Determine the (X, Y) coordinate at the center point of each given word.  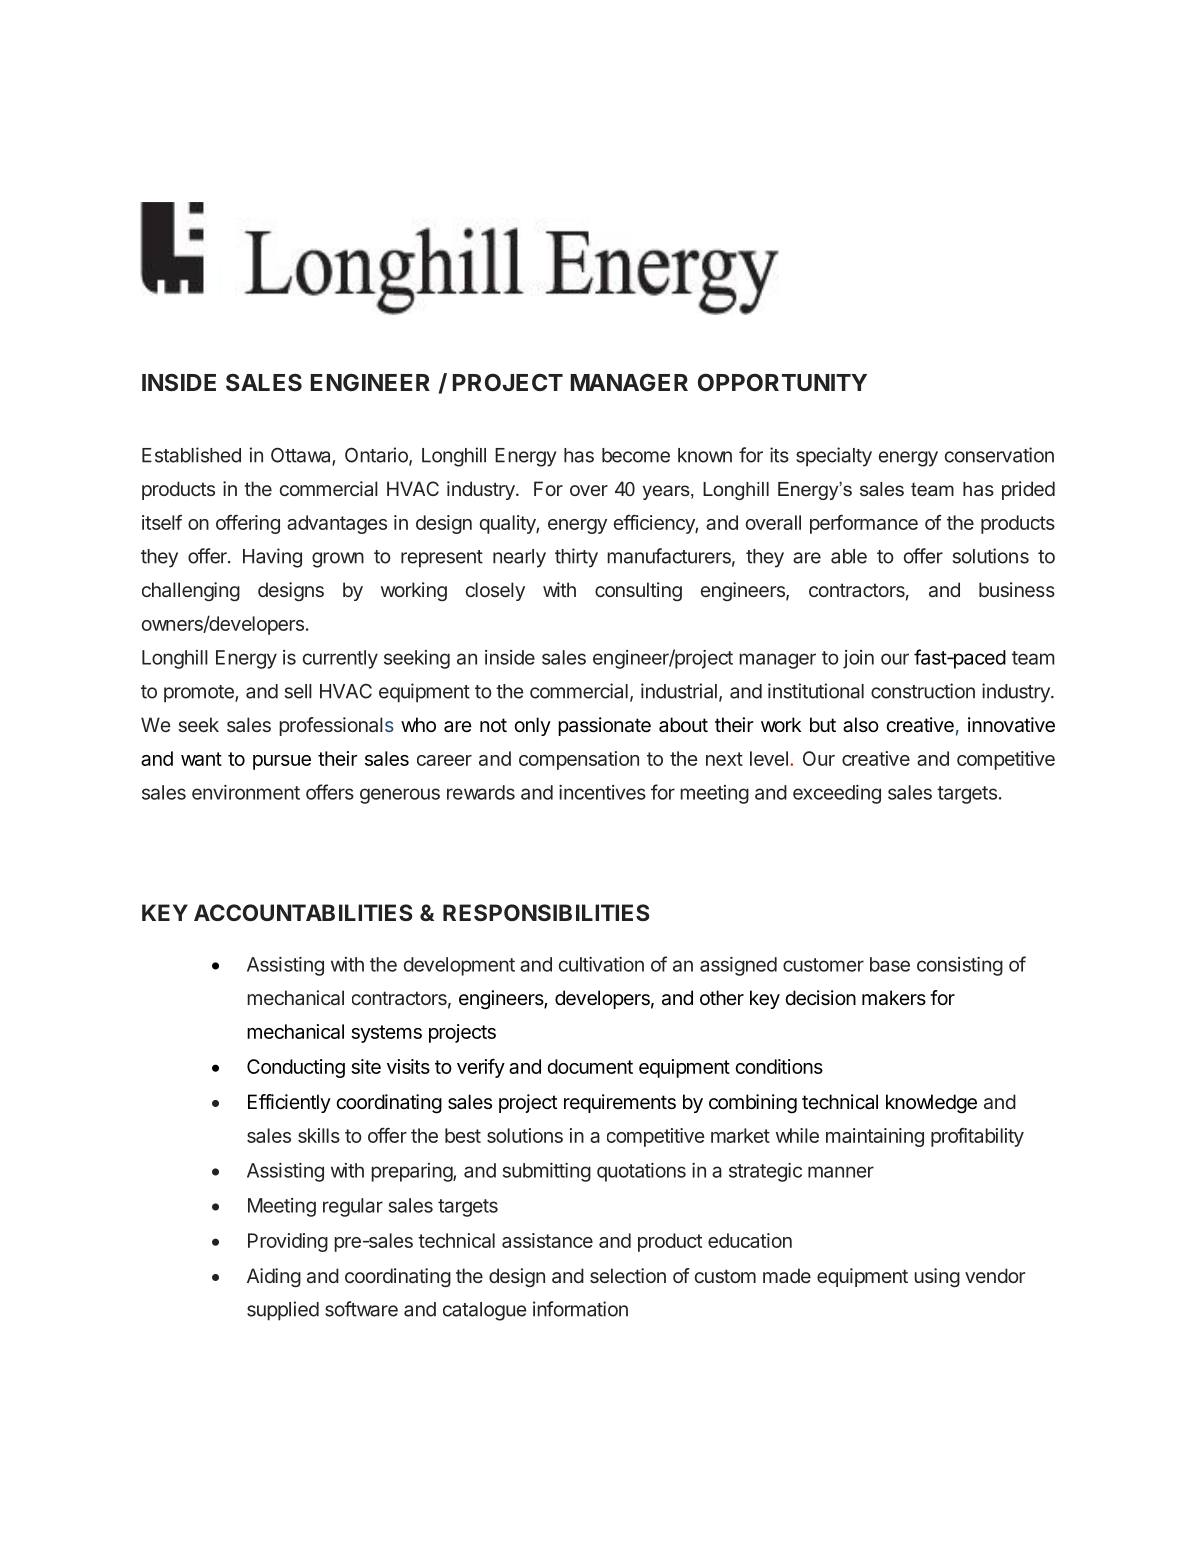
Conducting (296, 1068)
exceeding (837, 794)
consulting (638, 591)
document (590, 1066)
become (636, 455)
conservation (999, 455)
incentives (602, 792)
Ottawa (302, 456)
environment (246, 792)
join (858, 659)
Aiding (274, 1278)
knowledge (931, 1104)
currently (340, 659)
